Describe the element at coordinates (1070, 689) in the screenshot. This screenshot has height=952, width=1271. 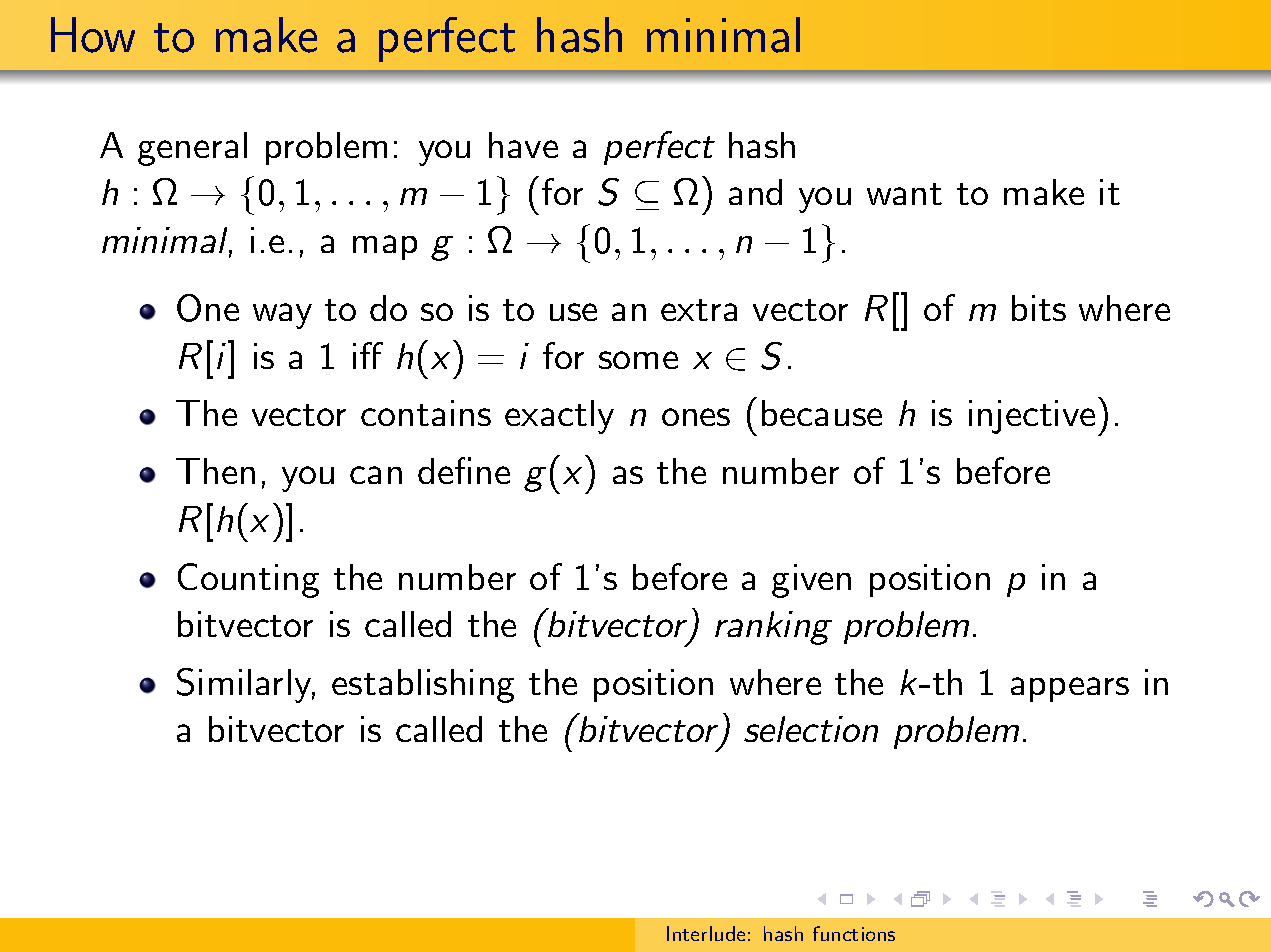
I see `appears` at that location.
